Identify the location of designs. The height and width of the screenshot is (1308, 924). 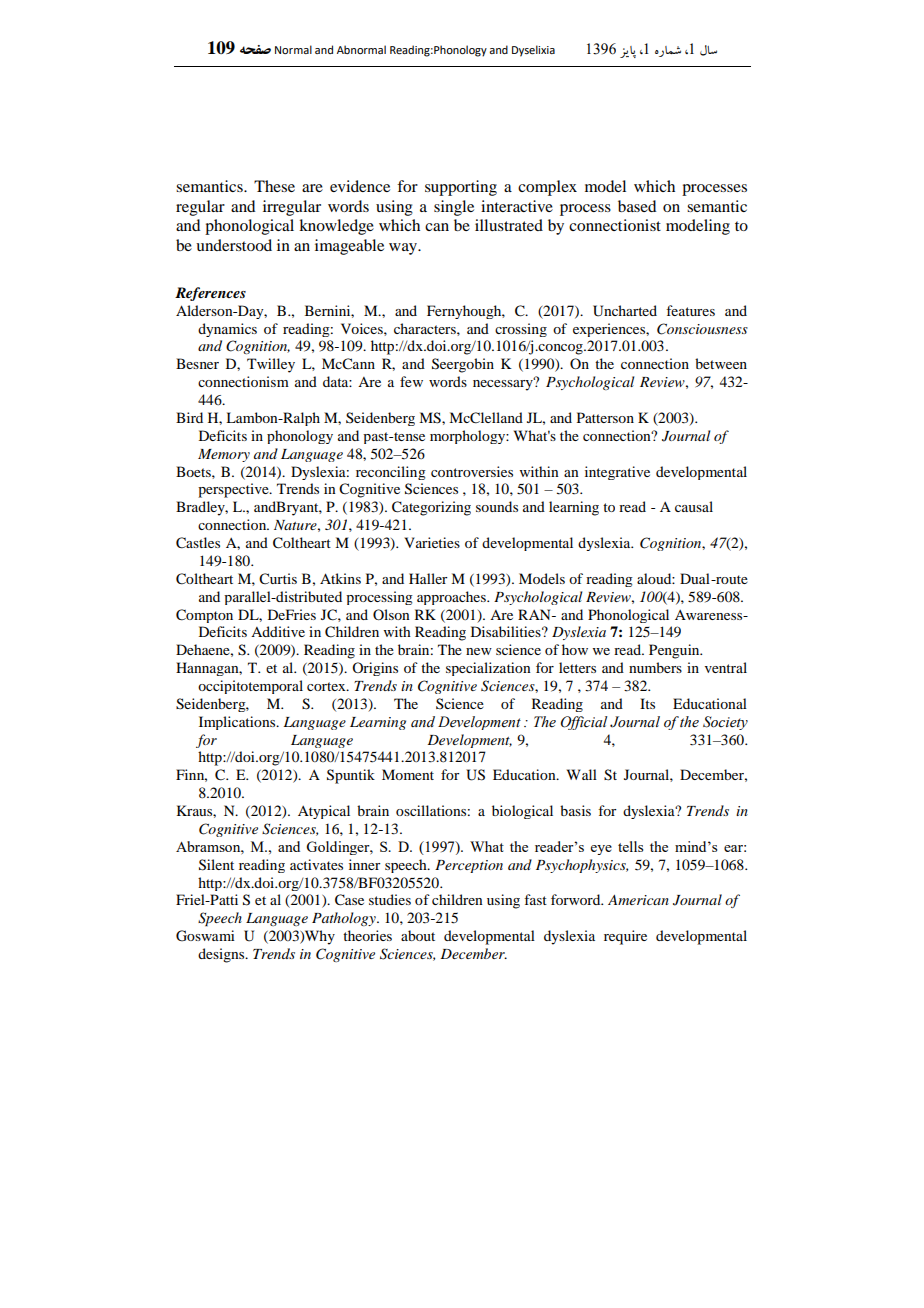
(222, 955).
